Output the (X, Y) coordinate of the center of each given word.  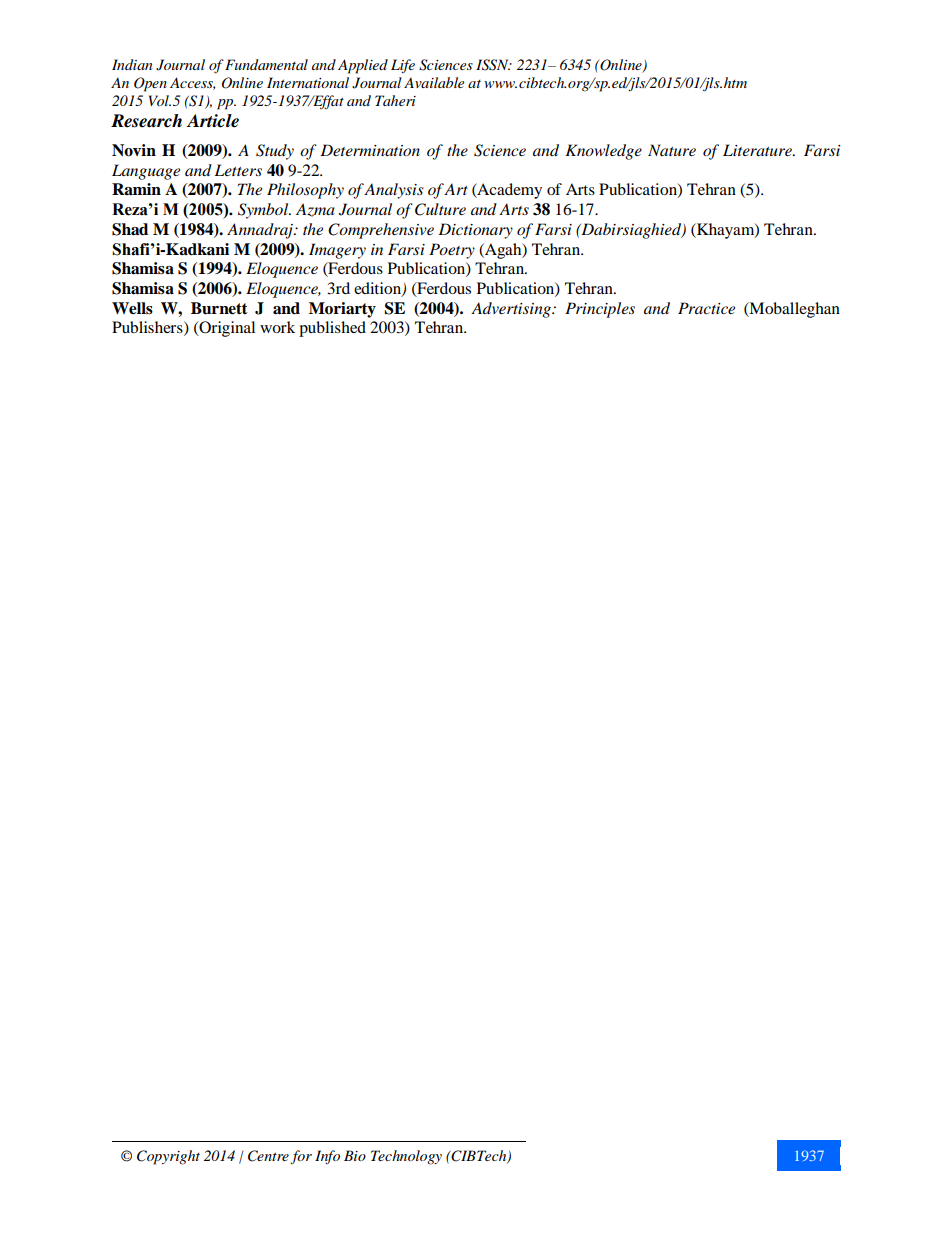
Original (226, 329)
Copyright (168, 1157)
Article (212, 121)
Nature (672, 150)
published (332, 329)
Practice (706, 308)
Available (434, 82)
